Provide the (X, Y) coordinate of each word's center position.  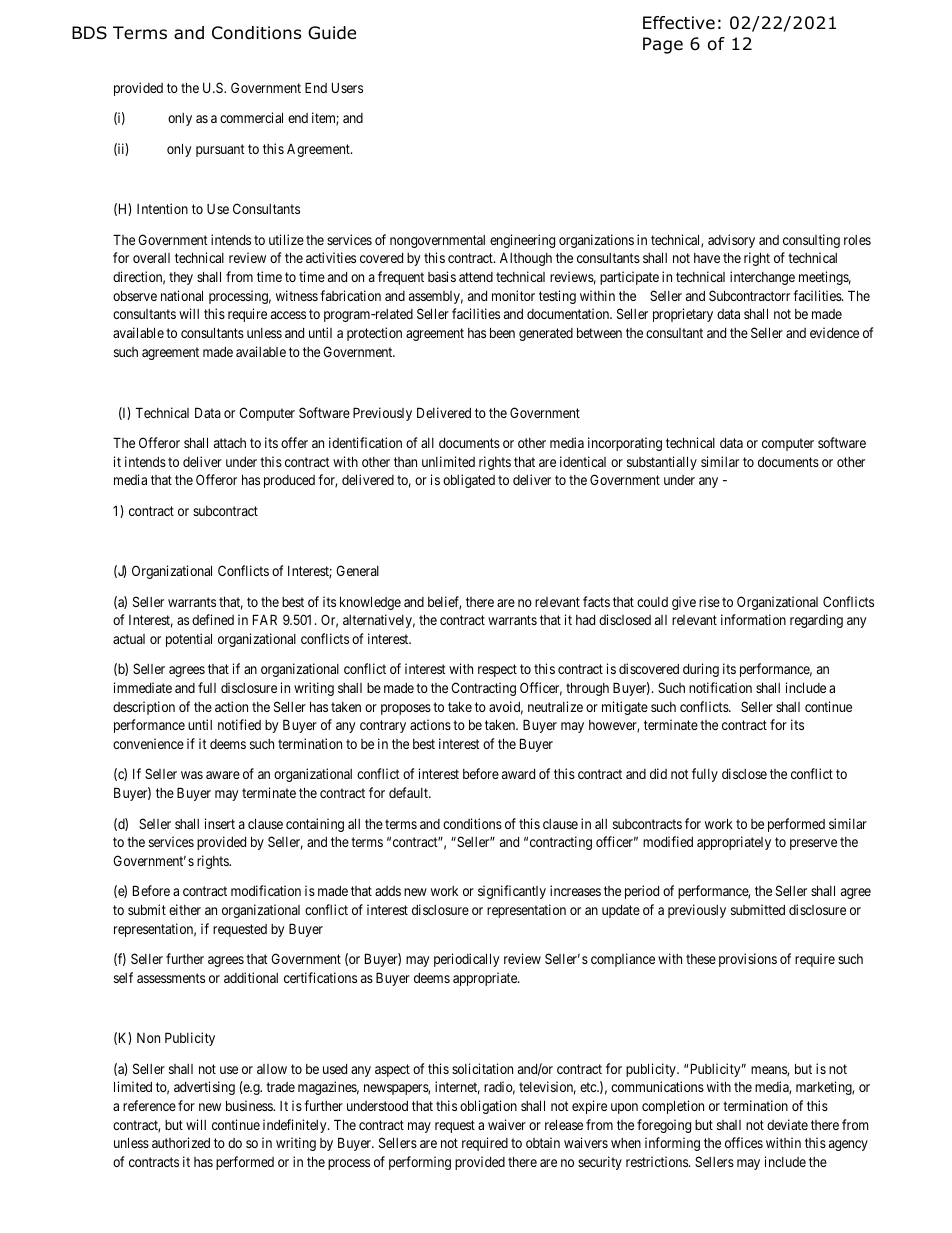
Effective (679, 22)
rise (709, 601)
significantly (512, 892)
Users (347, 87)
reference (149, 1105)
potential (189, 640)
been (502, 332)
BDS (89, 33)
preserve (813, 844)
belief (444, 603)
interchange (762, 278)
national (182, 295)
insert (220, 823)
